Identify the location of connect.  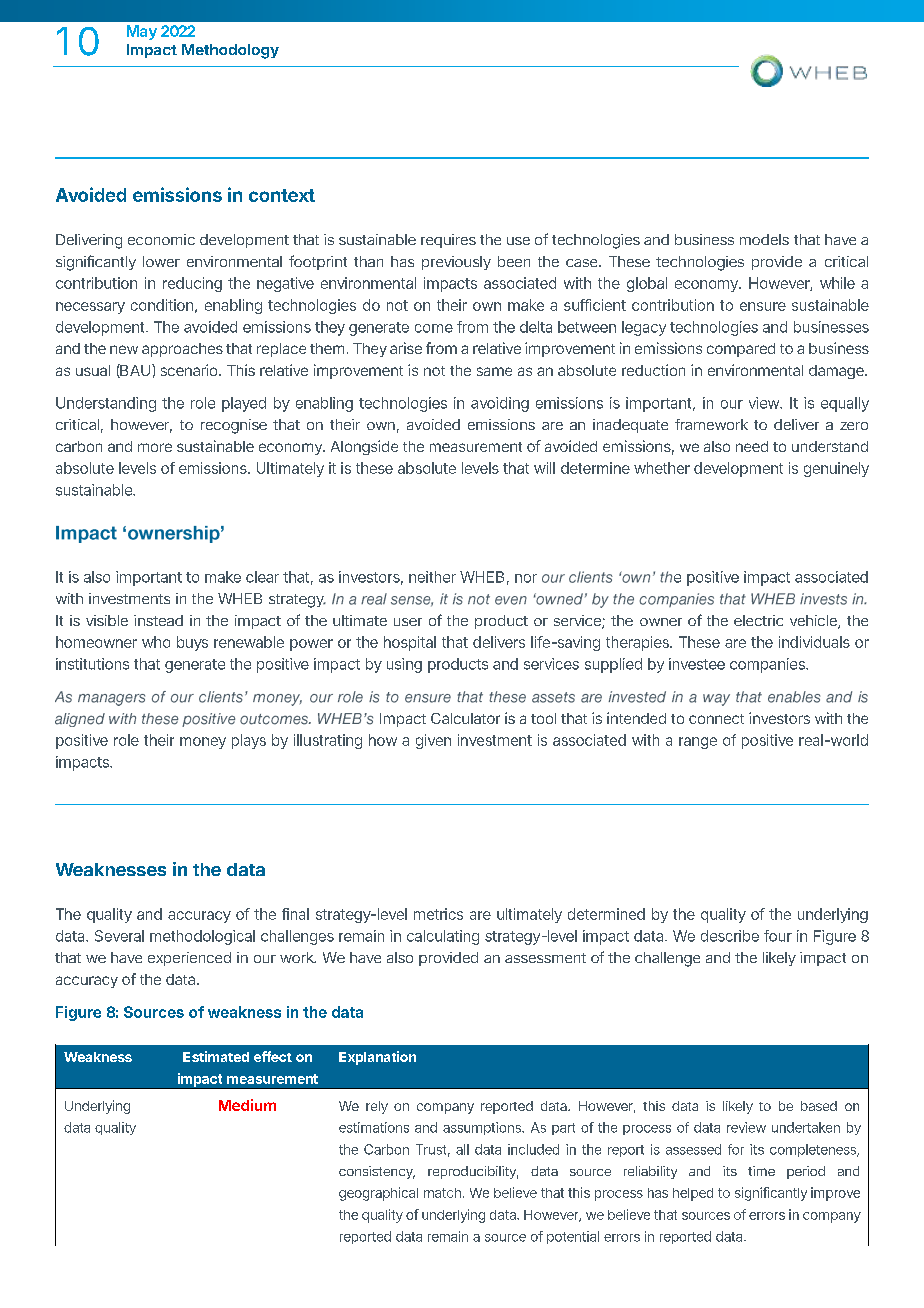
(716, 719).
